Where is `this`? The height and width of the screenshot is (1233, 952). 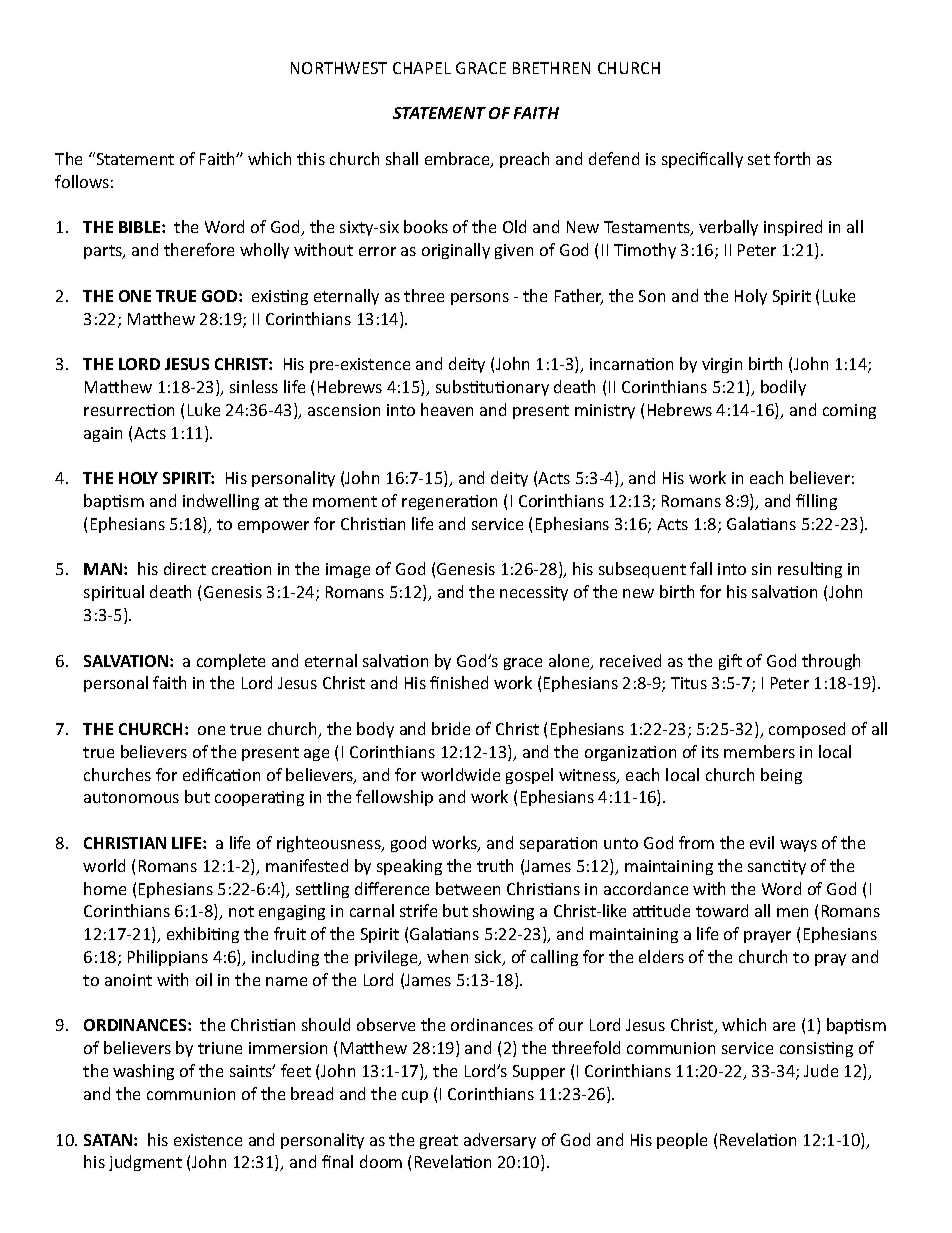 this is located at coordinates (311, 158).
